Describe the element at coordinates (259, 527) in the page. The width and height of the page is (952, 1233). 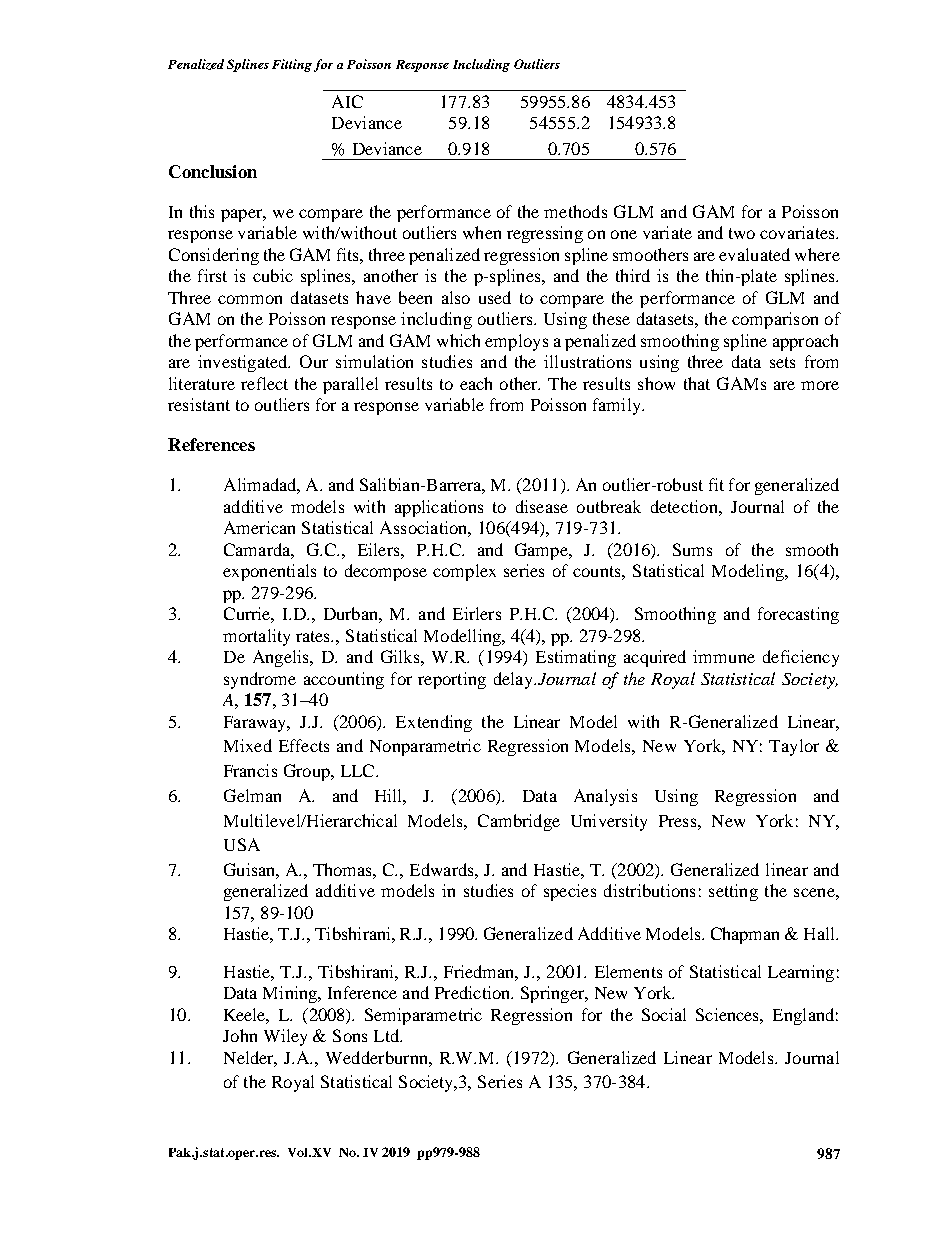
I see `American` at that location.
